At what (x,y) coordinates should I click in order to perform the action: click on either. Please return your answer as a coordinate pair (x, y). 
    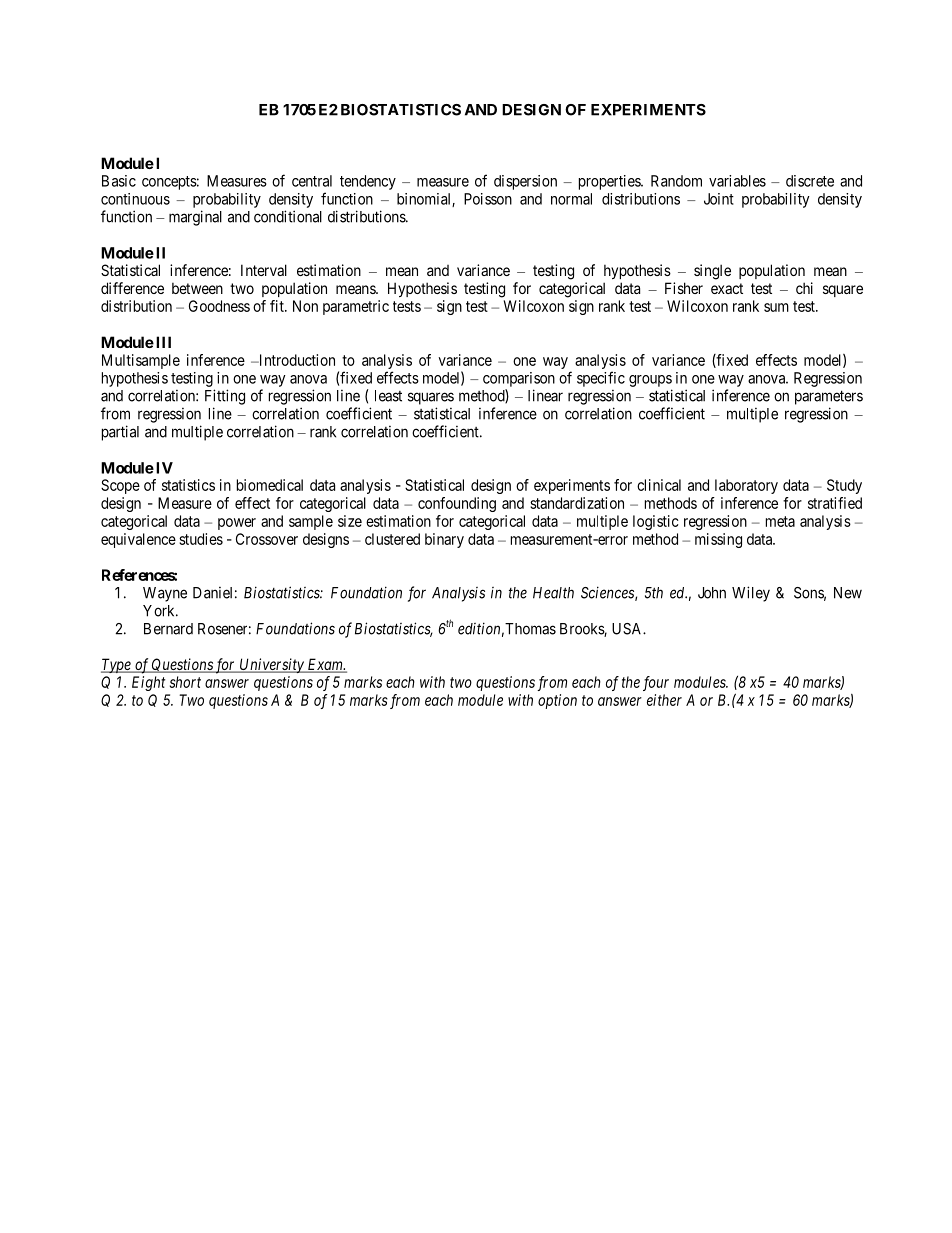
    Looking at the image, I should click on (664, 700).
